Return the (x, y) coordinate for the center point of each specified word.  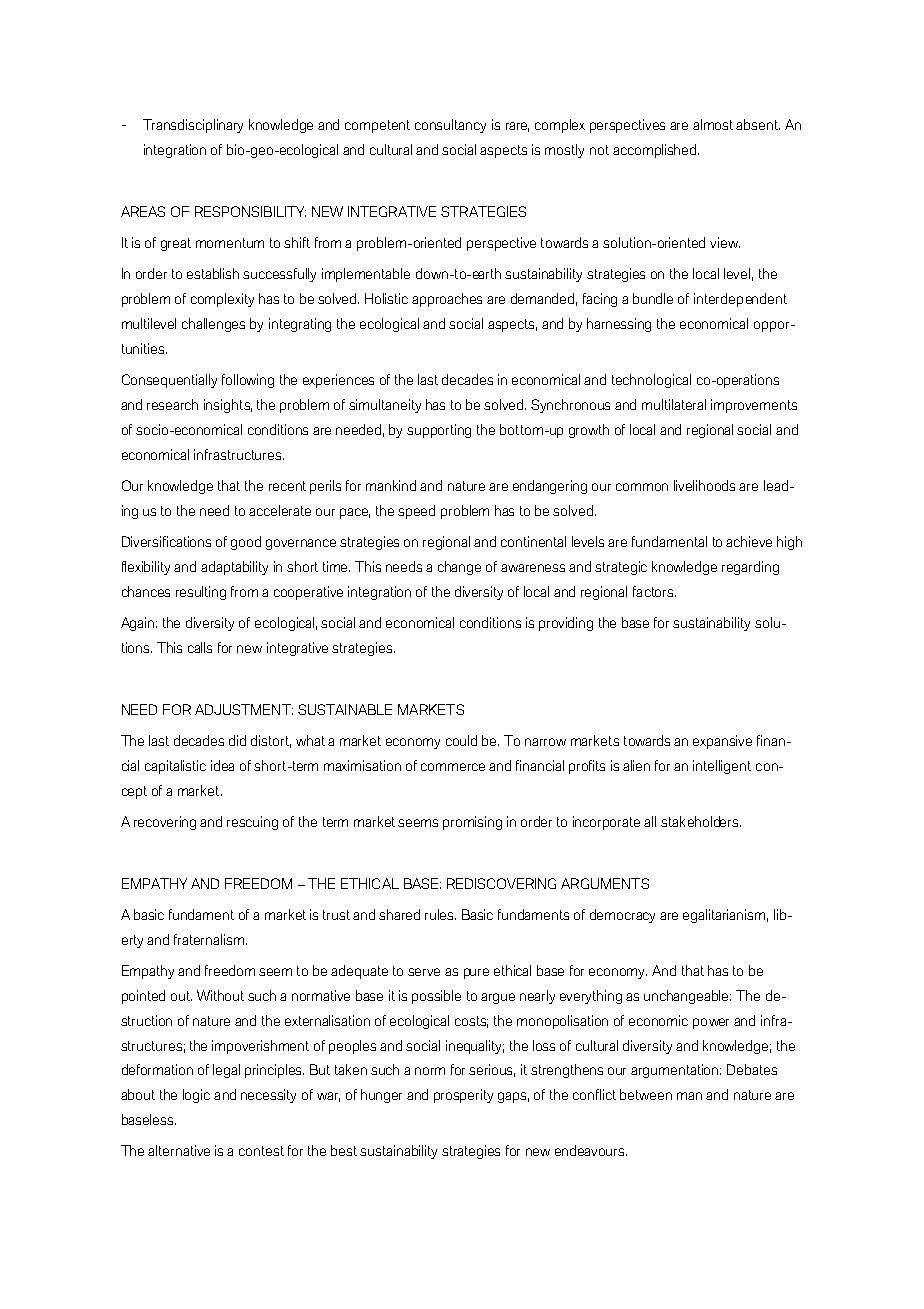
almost (713, 124)
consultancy (450, 126)
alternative (179, 1150)
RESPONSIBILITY (250, 211)
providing (566, 624)
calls (200, 647)
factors (654, 591)
